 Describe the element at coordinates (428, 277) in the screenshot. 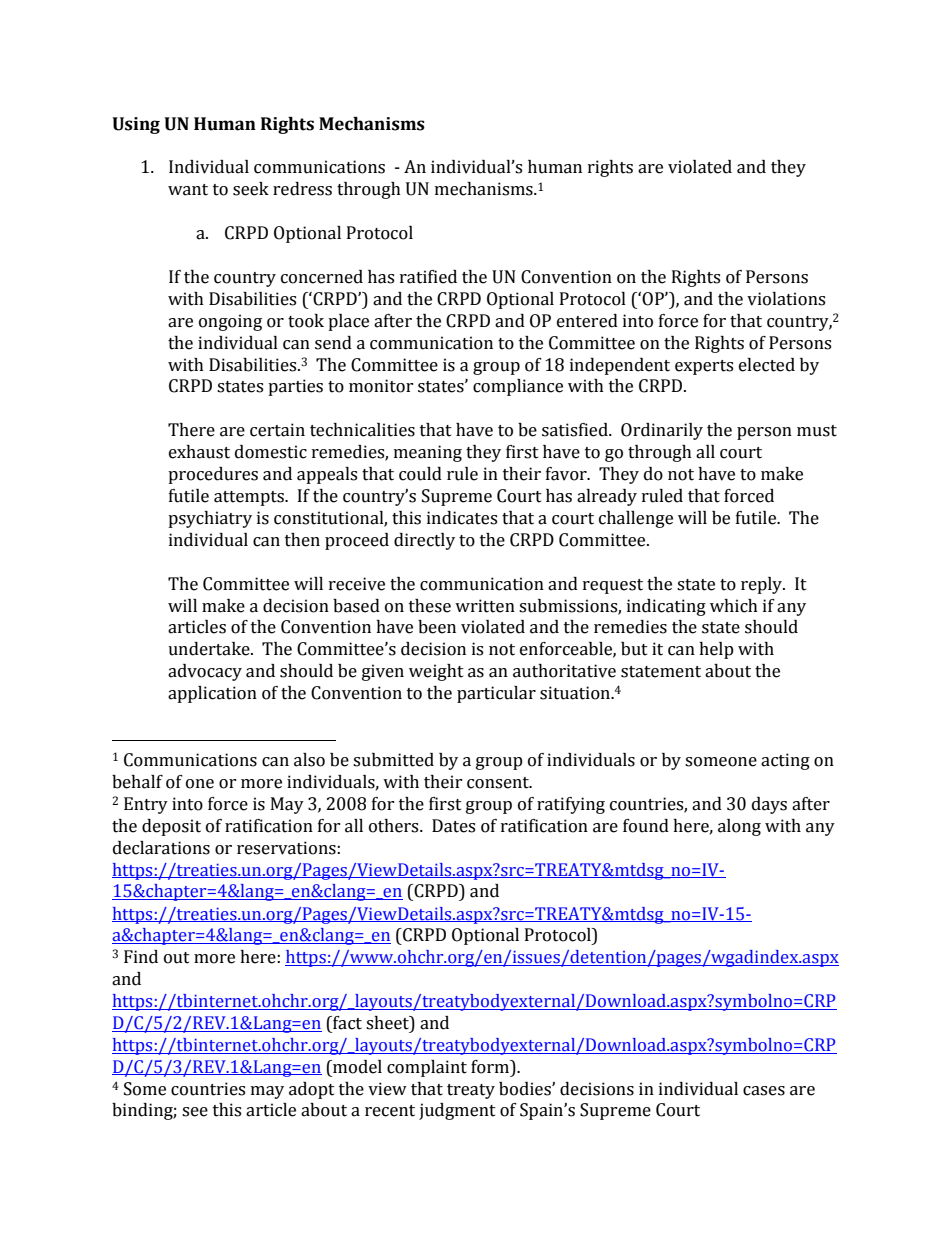

I see `ratified` at that location.
